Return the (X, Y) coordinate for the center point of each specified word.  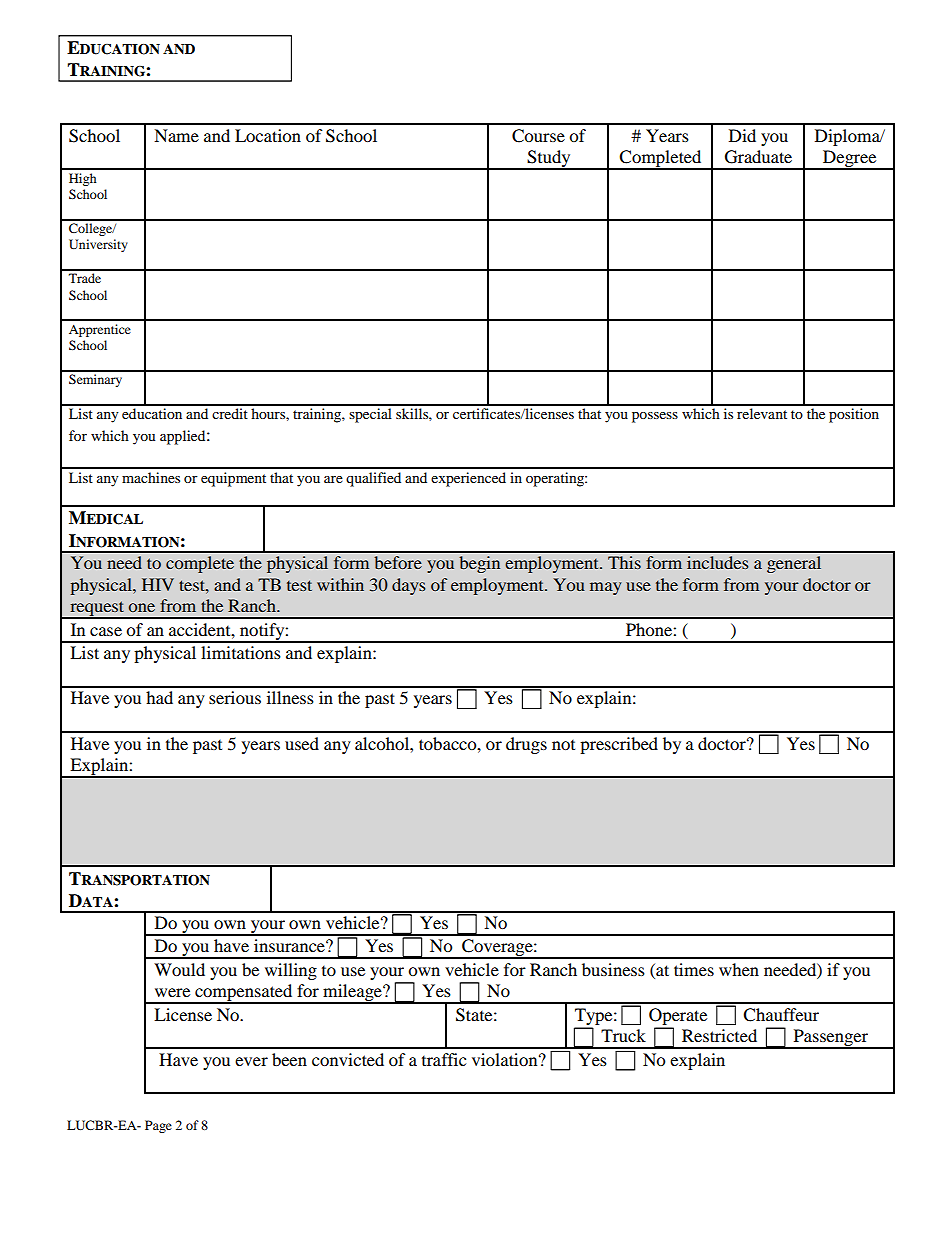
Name (176, 135)
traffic (444, 1059)
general (794, 564)
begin (479, 564)
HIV (158, 584)
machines (151, 477)
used (302, 743)
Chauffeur (781, 1015)
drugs (526, 745)
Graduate (758, 157)
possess (655, 417)
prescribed (619, 745)
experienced (468, 479)
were (172, 992)
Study (549, 160)
